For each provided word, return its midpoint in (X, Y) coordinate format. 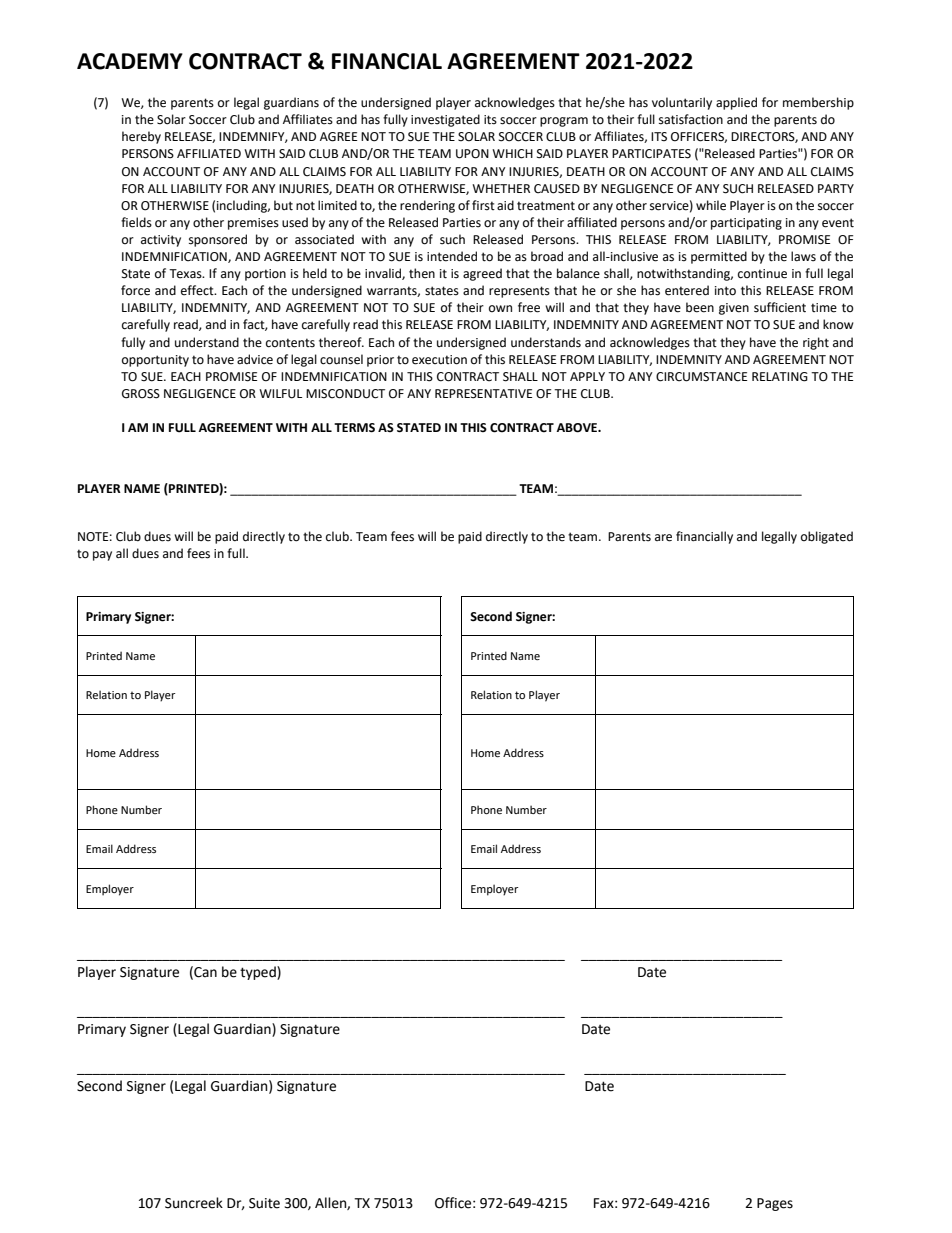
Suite (264, 1203)
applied (736, 103)
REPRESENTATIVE (483, 394)
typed (259, 973)
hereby (141, 137)
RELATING (780, 377)
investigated (445, 120)
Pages (775, 1204)
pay (102, 556)
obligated (827, 537)
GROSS (141, 394)
